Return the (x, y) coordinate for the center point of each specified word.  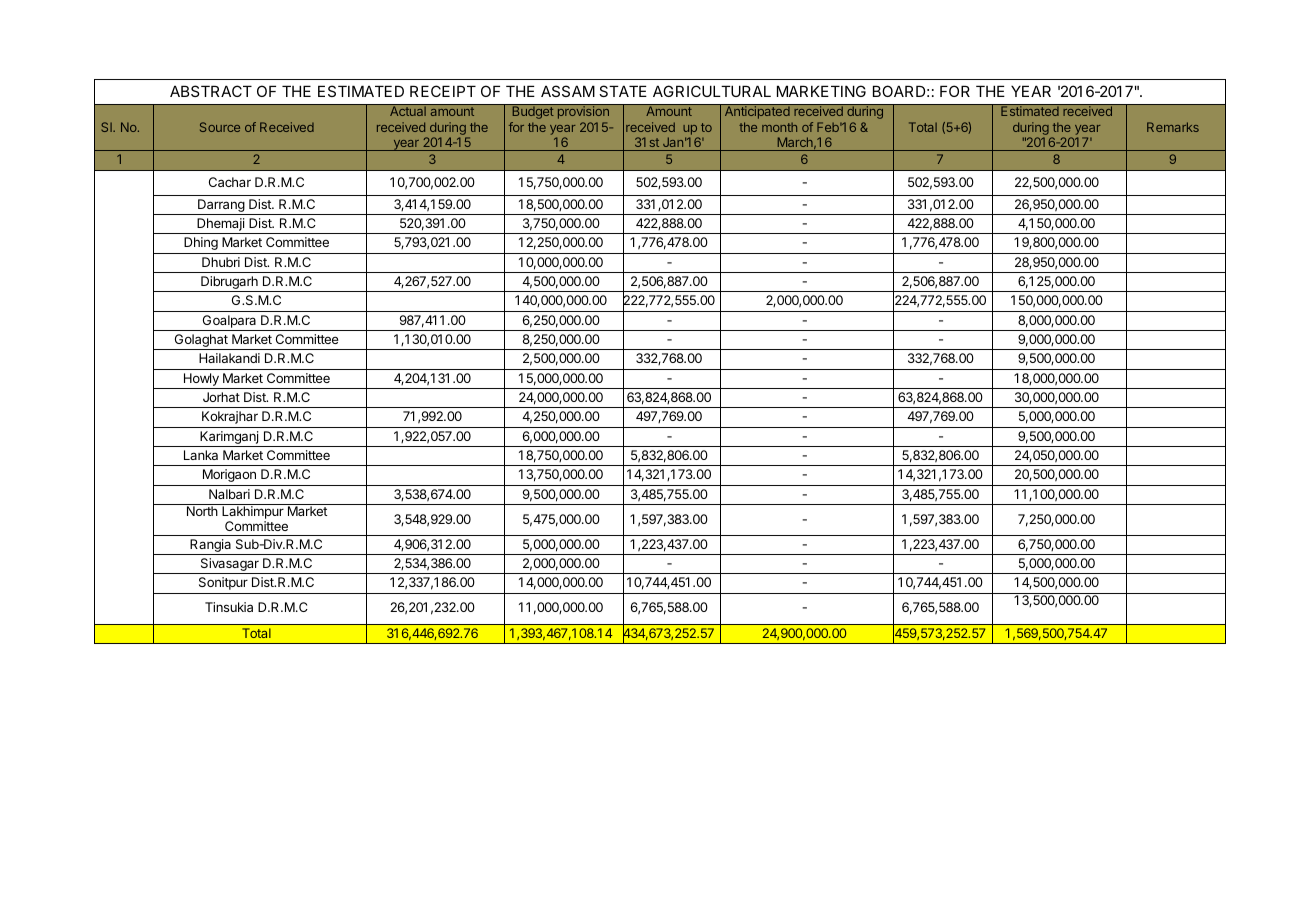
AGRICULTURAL (712, 91)
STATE (623, 91)
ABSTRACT (211, 91)
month (779, 127)
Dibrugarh (229, 284)
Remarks (1173, 127)
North (202, 511)
